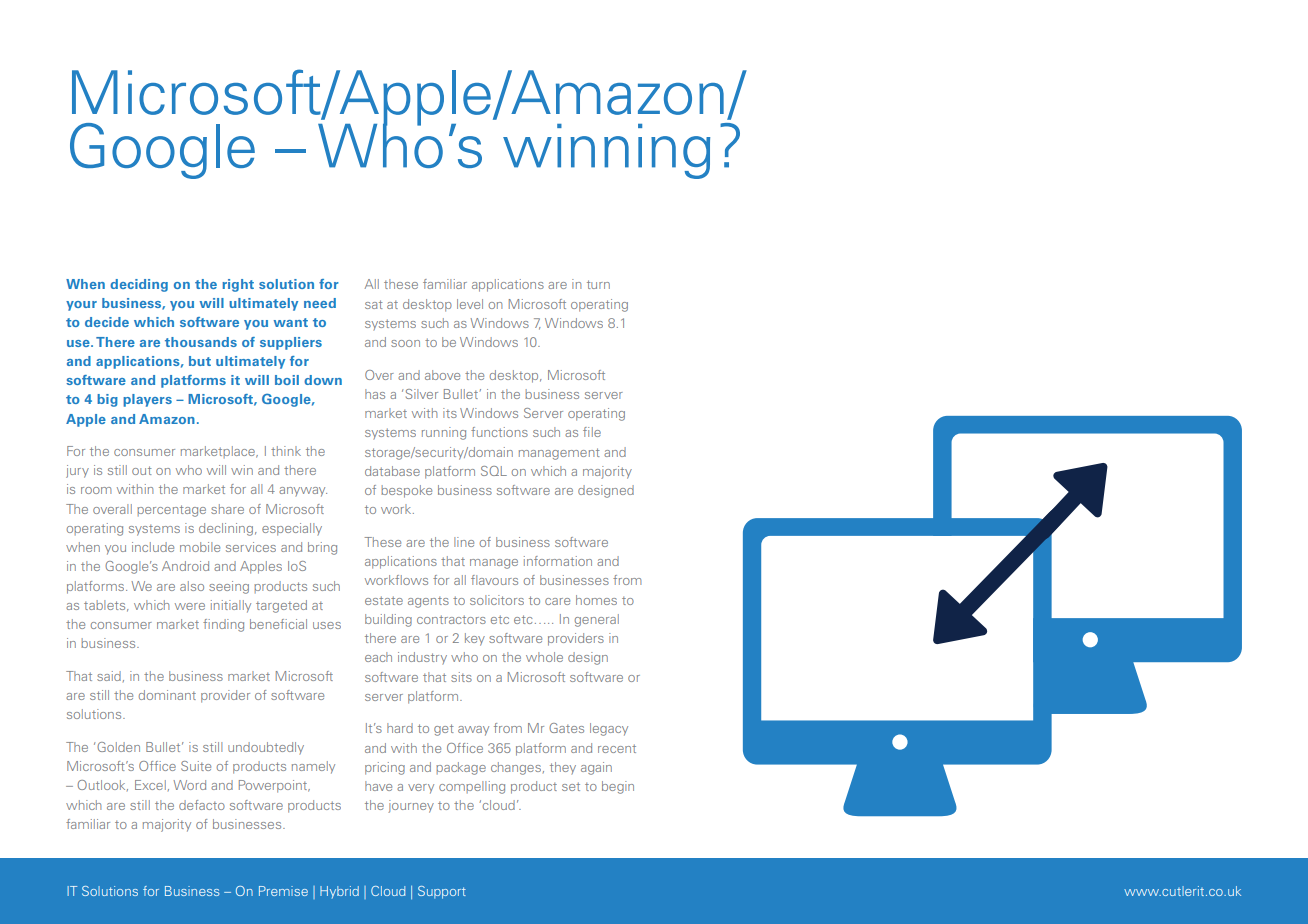  What do you see at coordinates (375, 394) in the screenshot?
I see `has` at bounding box center [375, 394].
